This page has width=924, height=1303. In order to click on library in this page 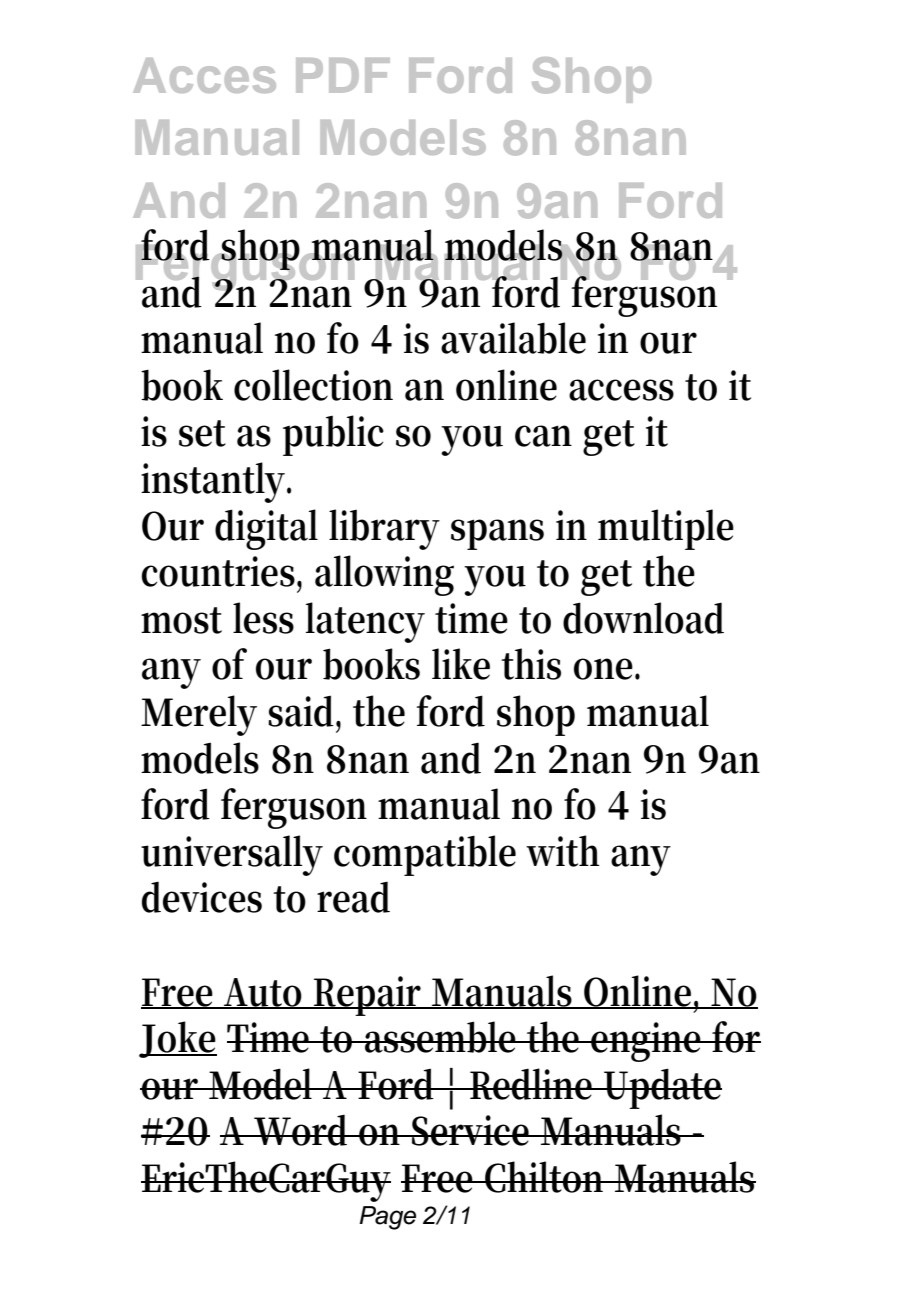, I will do `click(384, 529)`.
